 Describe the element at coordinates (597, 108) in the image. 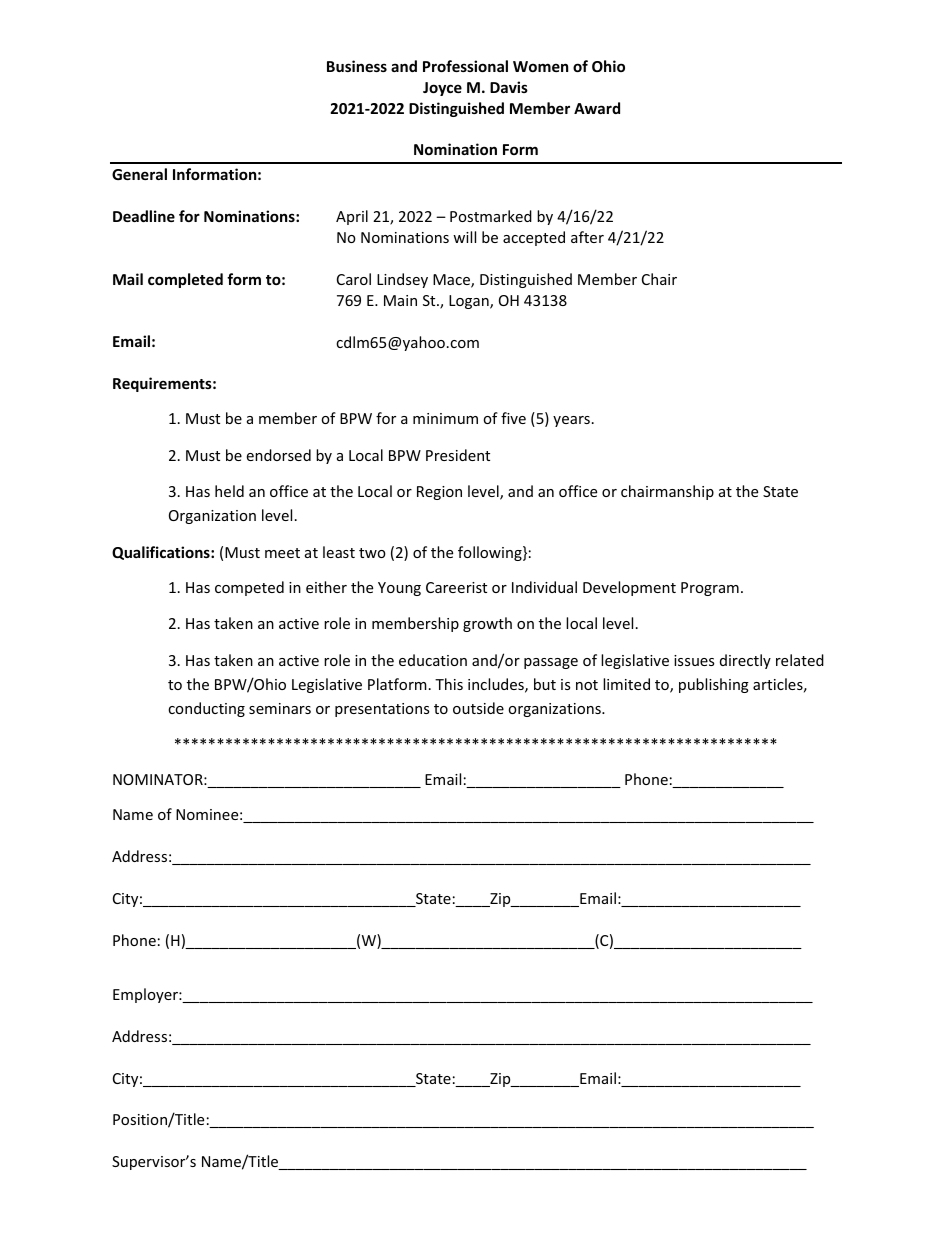

I see `Award` at that location.
